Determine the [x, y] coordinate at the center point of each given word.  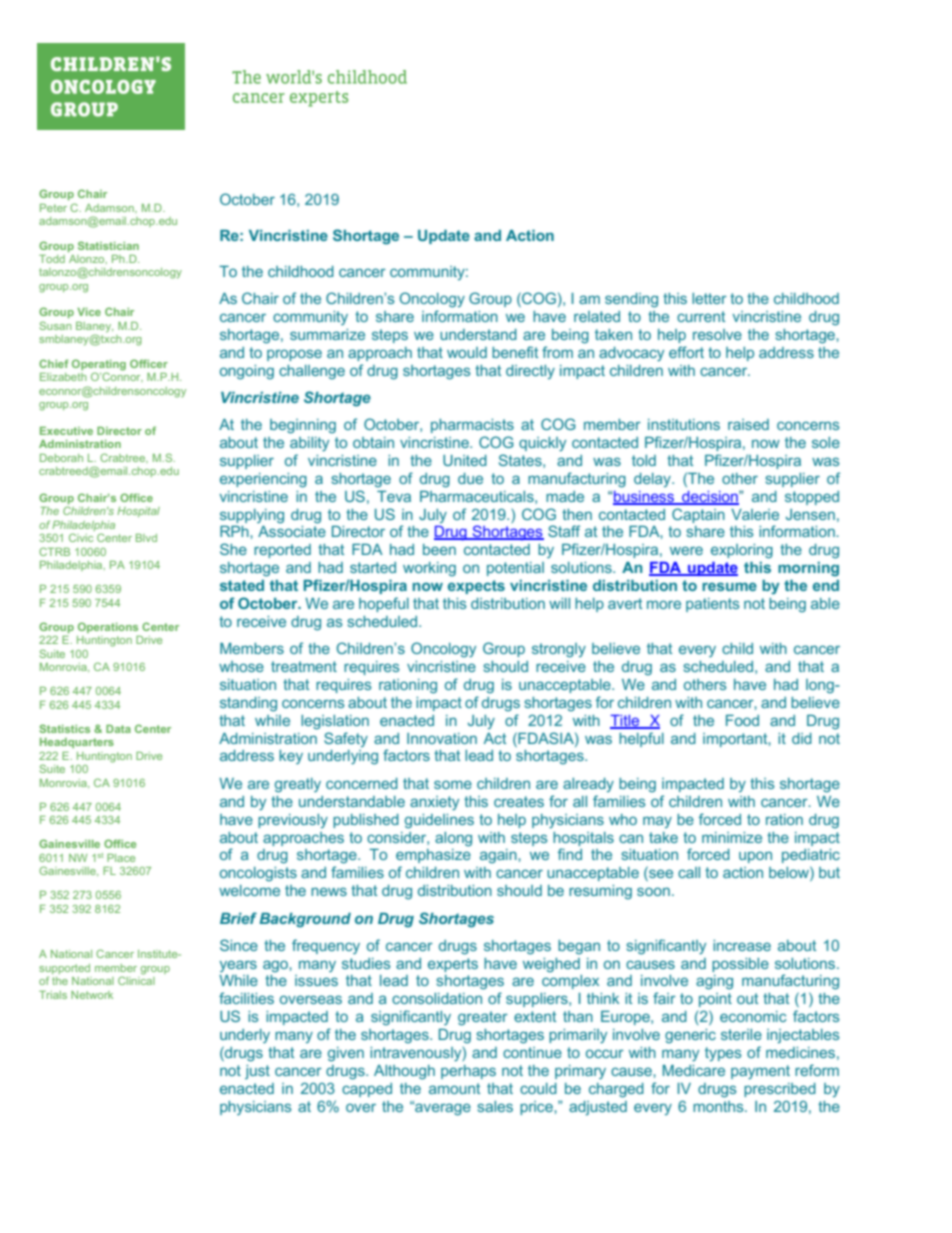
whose [241, 666]
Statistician [108, 245]
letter [709, 298]
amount [454, 1088]
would [467, 352]
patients [713, 605]
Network [92, 995]
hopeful [384, 604]
